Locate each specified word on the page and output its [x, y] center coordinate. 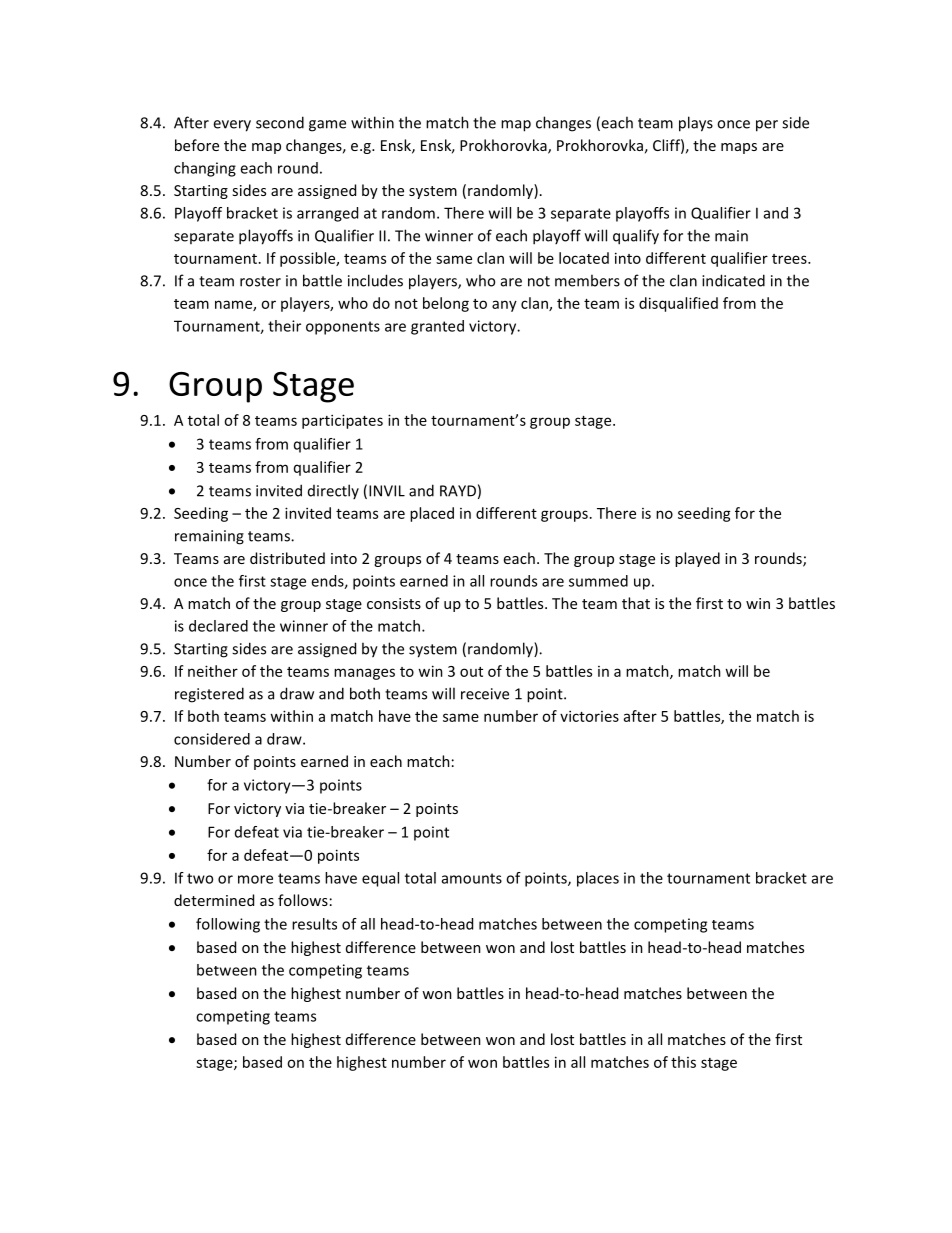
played [697, 559]
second [280, 122]
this [683, 1062]
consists [394, 603]
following [228, 925]
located [584, 258]
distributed [287, 558]
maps [739, 148]
